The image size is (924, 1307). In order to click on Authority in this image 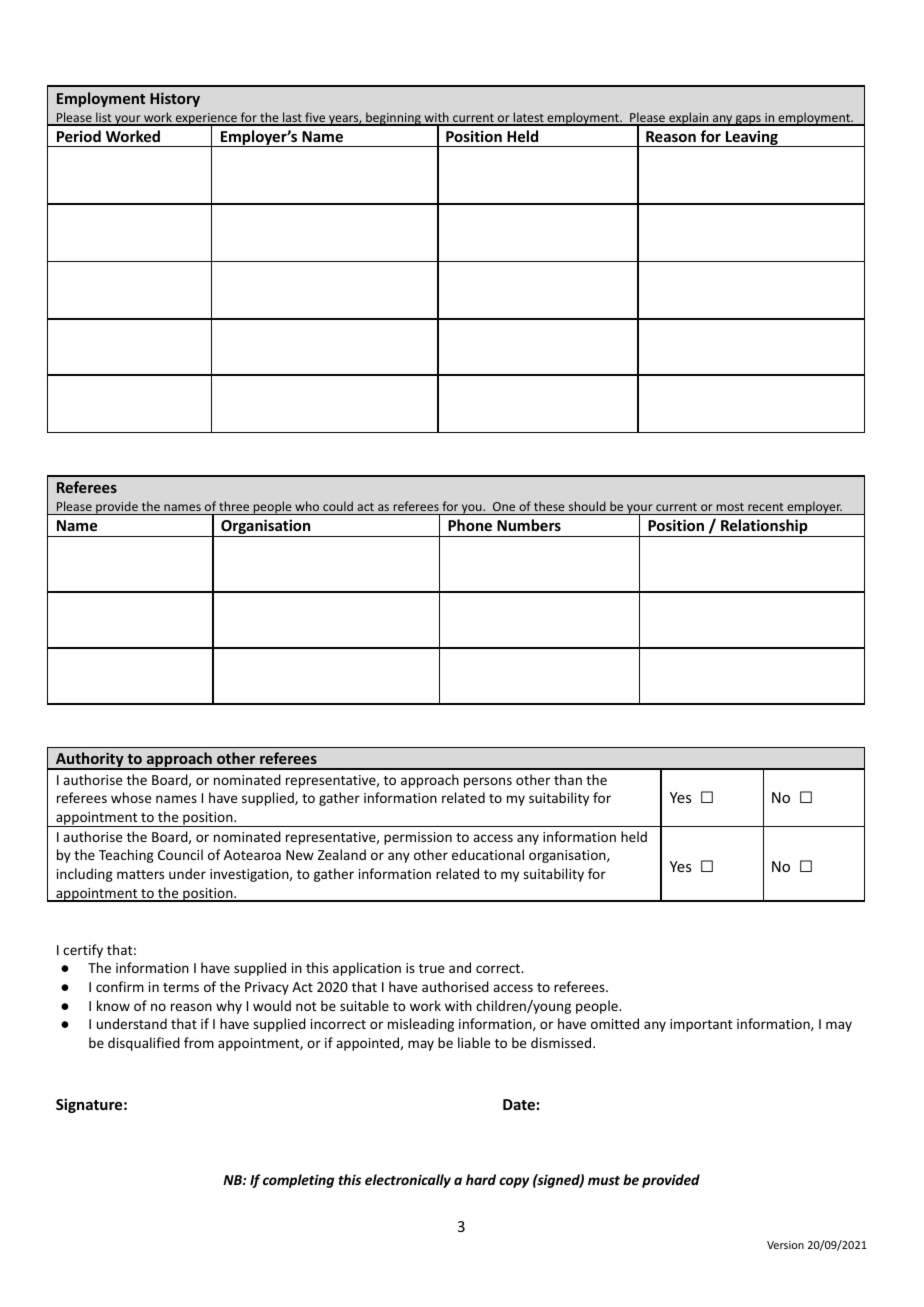, I will do `click(90, 761)`.
